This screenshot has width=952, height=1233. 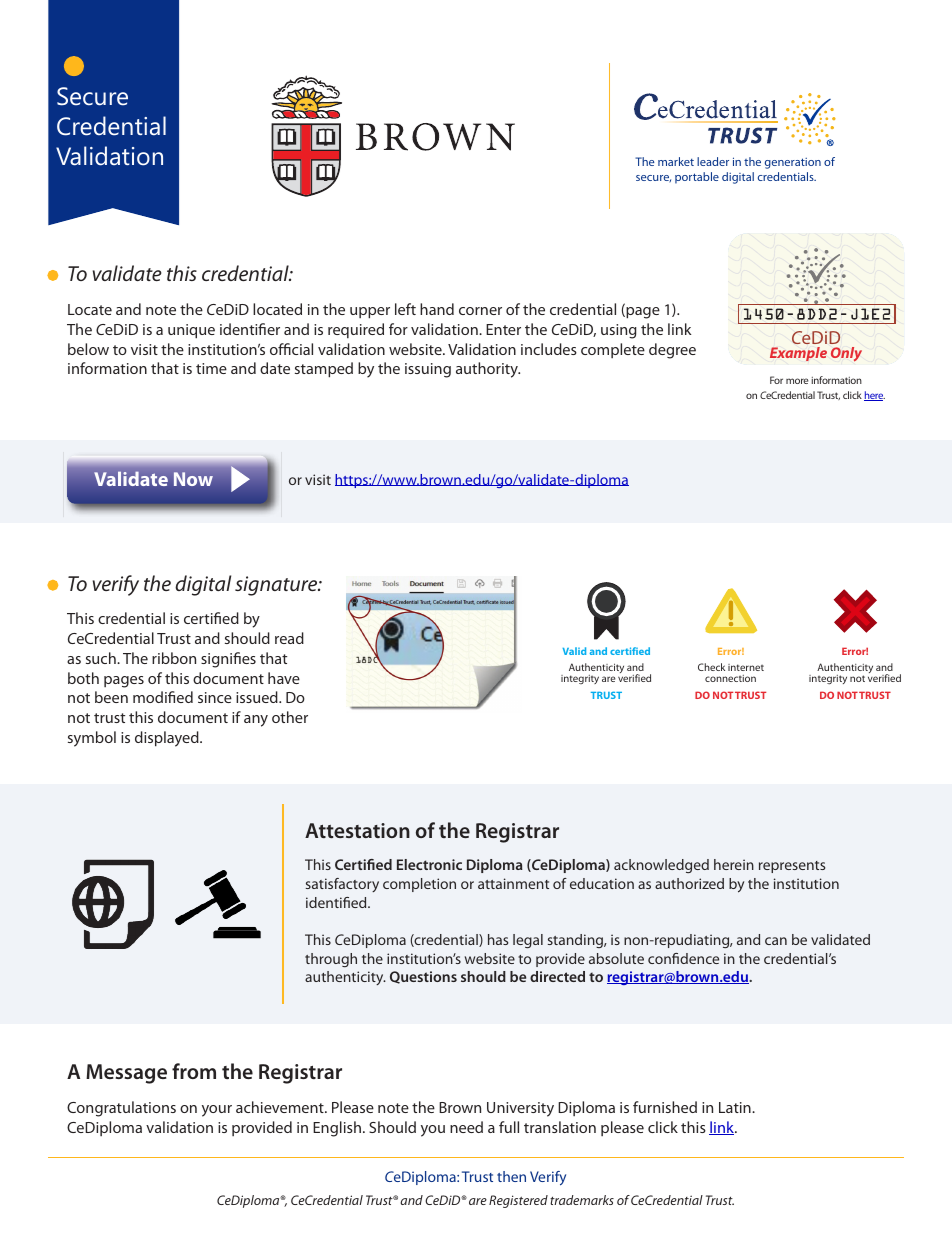 I want to click on your, so click(x=217, y=1111).
